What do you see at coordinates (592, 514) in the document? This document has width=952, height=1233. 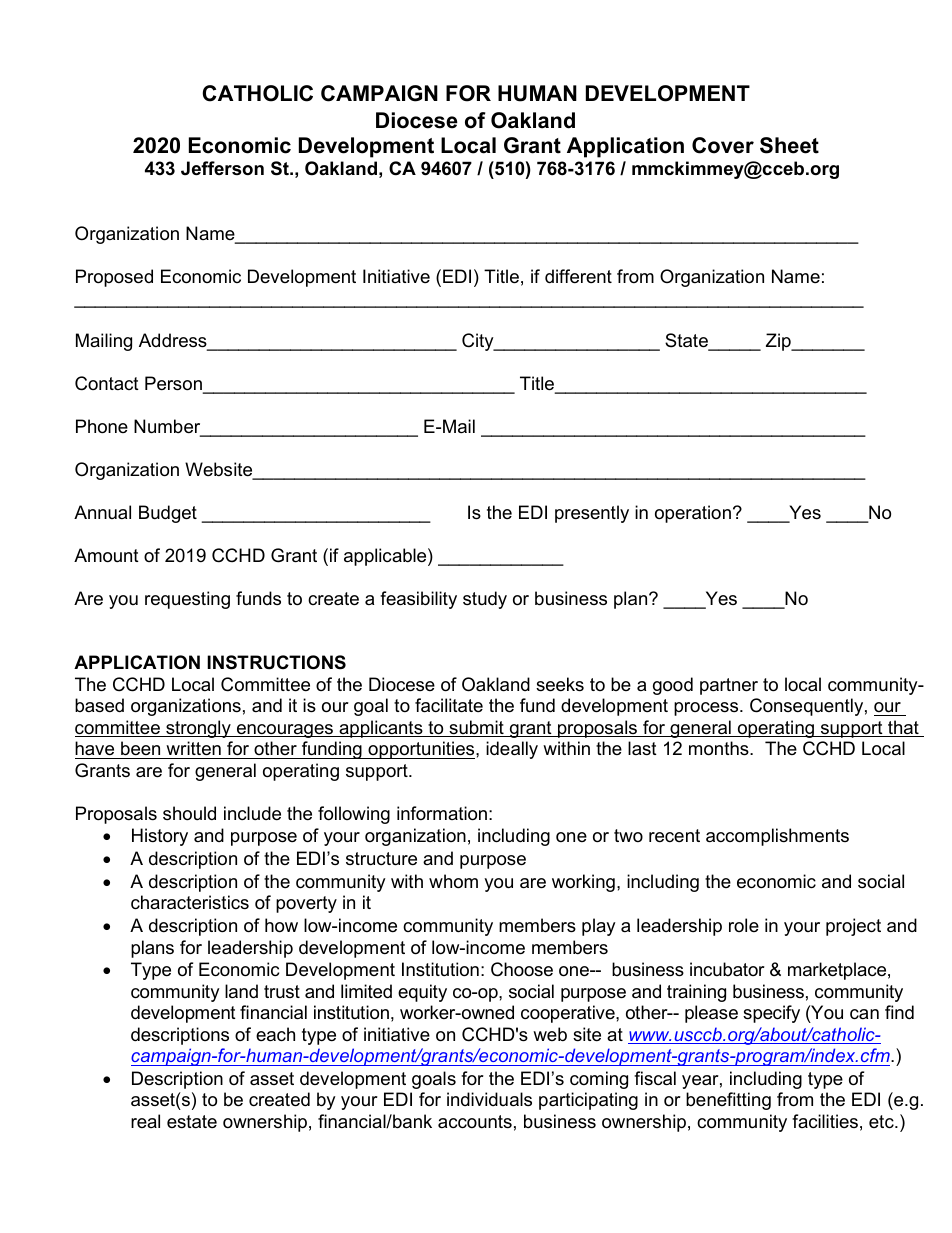 I see `presently` at bounding box center [592, 514].
